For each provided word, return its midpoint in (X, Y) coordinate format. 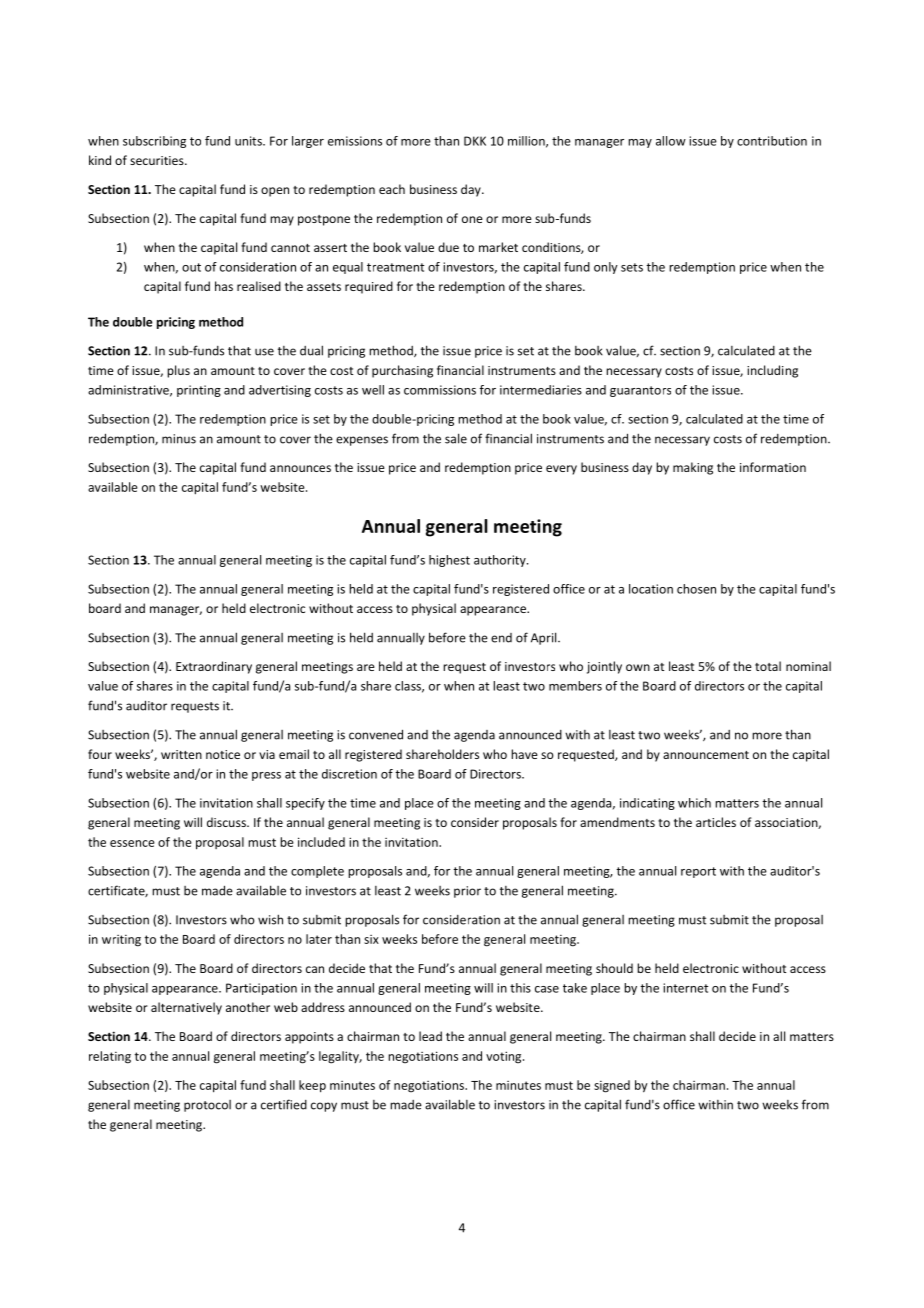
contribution (772, 141)
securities (158, 160)
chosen (696, 589)
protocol (207, 1106)
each (392, 189)
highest (449, 561)
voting (505, 1057)
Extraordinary (214, 667)
